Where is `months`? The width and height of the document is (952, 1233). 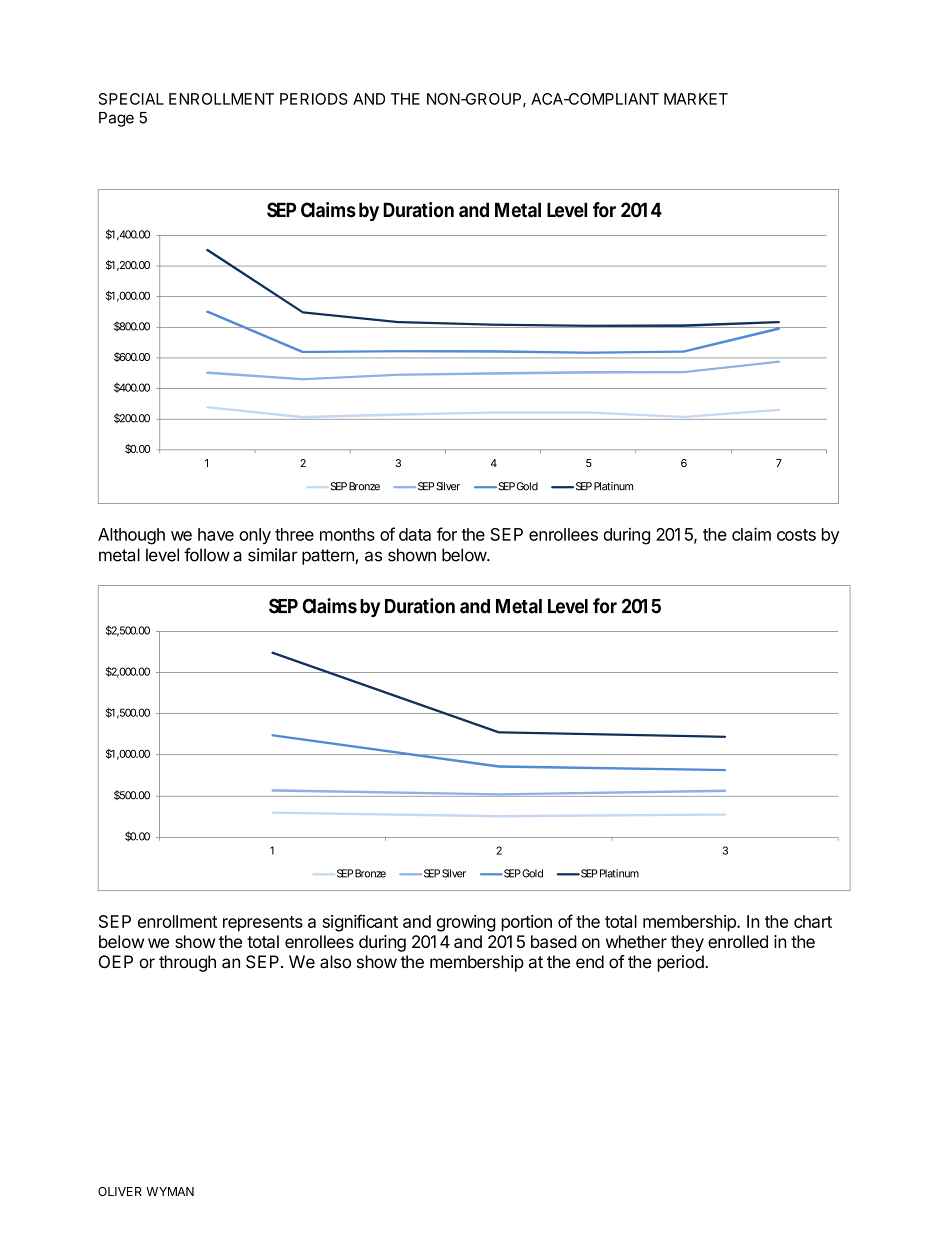 months is located at coordinates (347, 534).
